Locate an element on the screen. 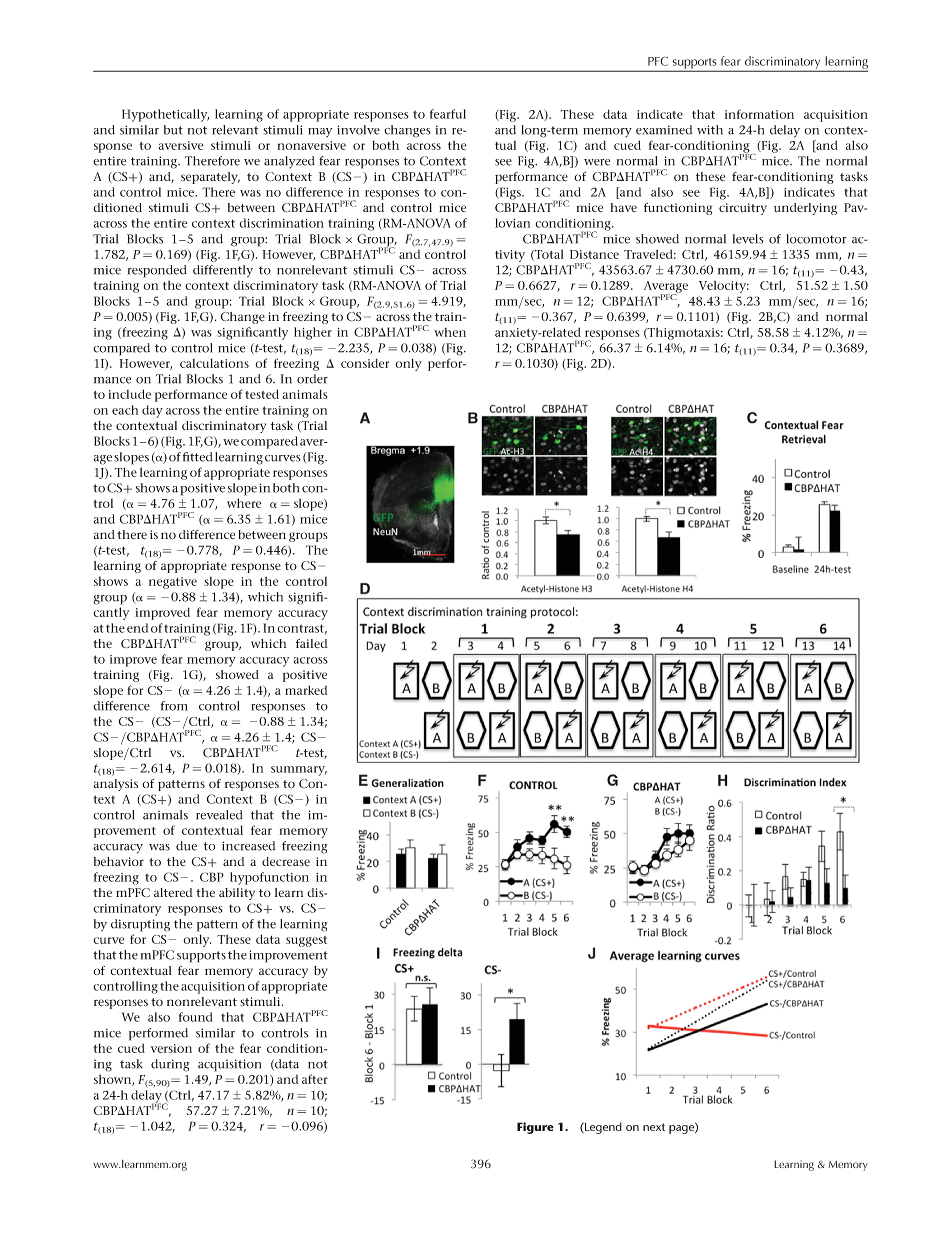 Image resolution: width=952 pixels, height=1233 pixels. next is located at coordinates (654, 1127).
